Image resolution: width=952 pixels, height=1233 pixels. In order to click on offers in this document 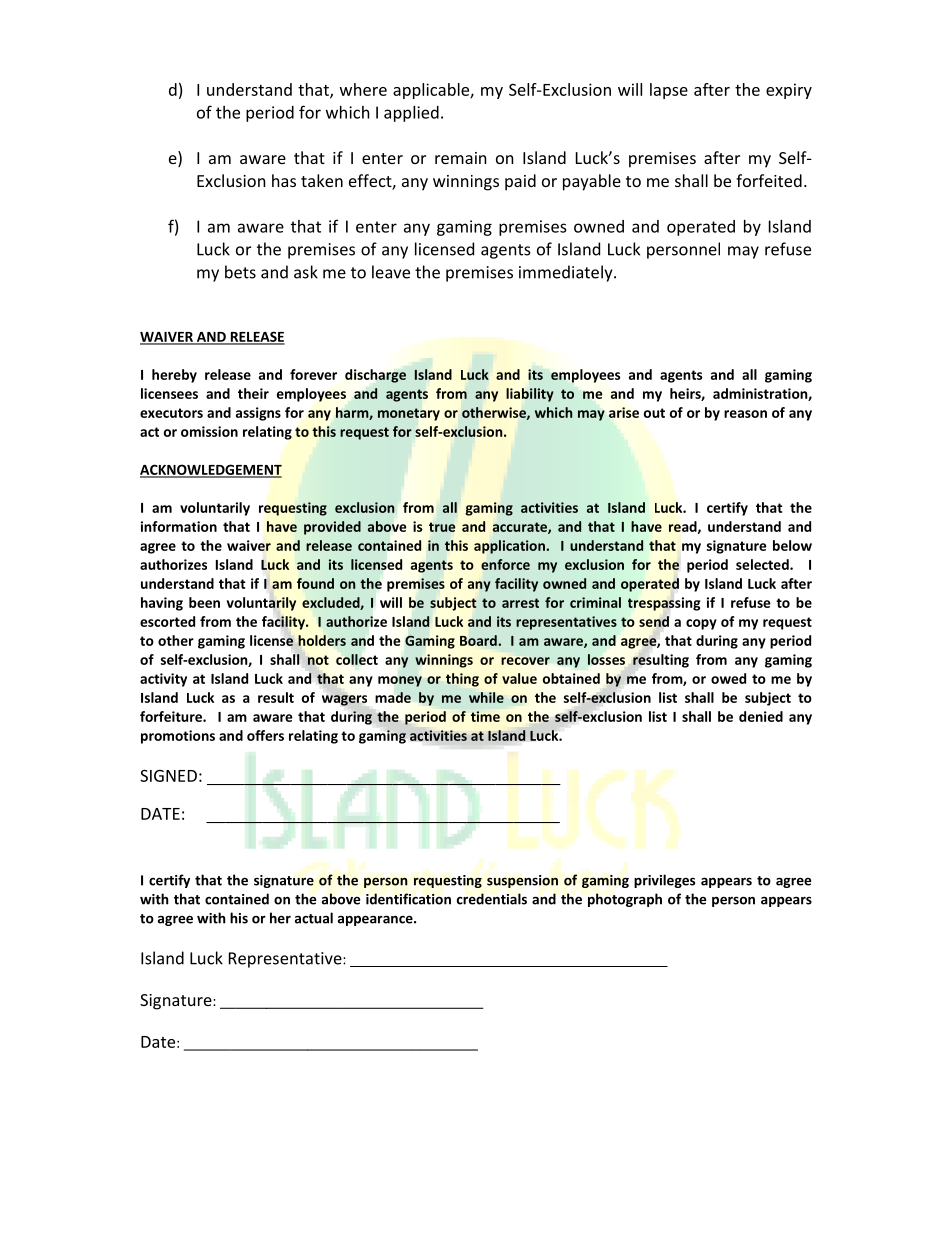, I will do `click(265, 735)`.
